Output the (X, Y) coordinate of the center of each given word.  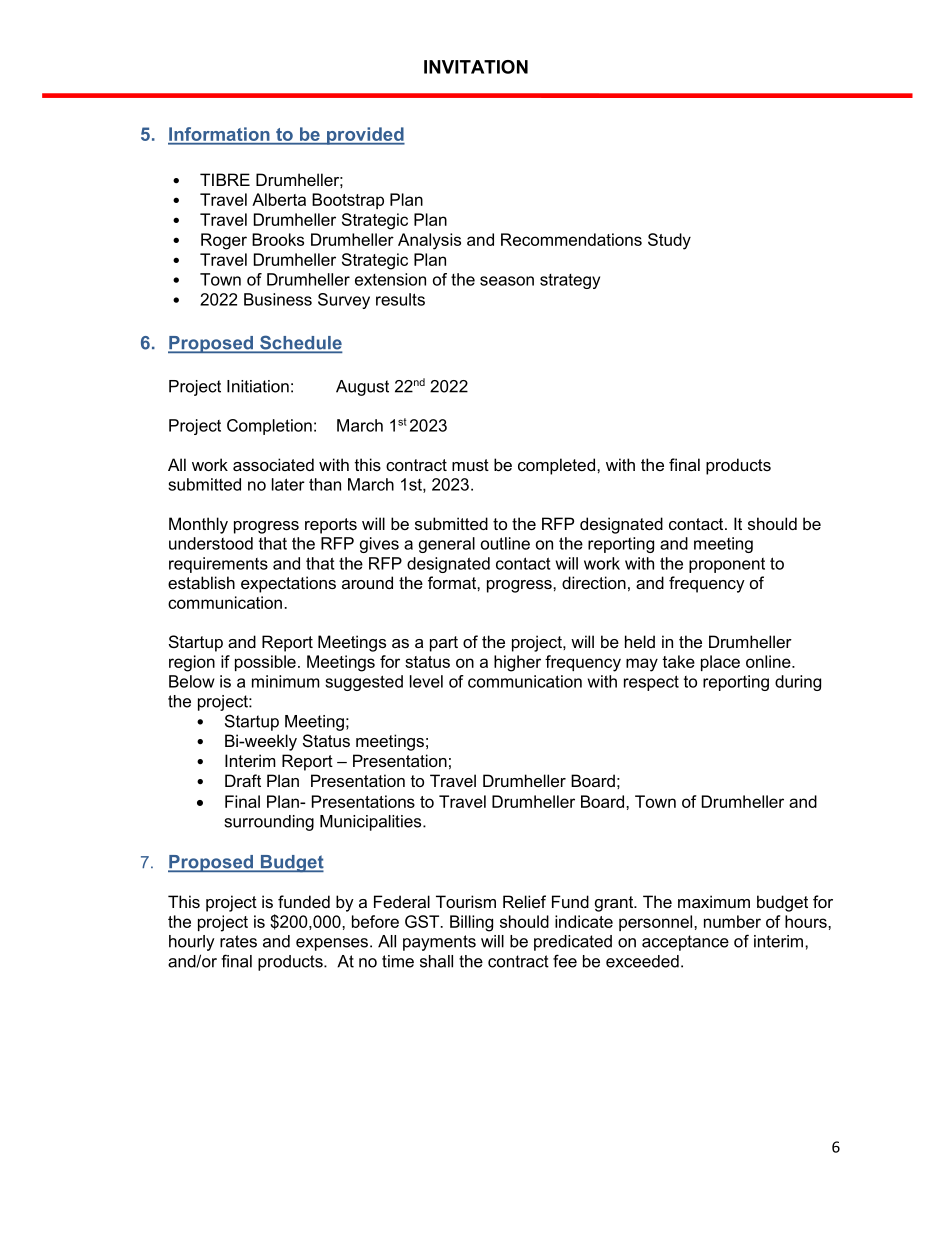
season (507, 281)
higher (517, 663)
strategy (570, 281)
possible (265, 663)
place (720, 663)
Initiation (258, 386)
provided (365, 136)
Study (669, 241)
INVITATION (476, 67)
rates (238, 941)
